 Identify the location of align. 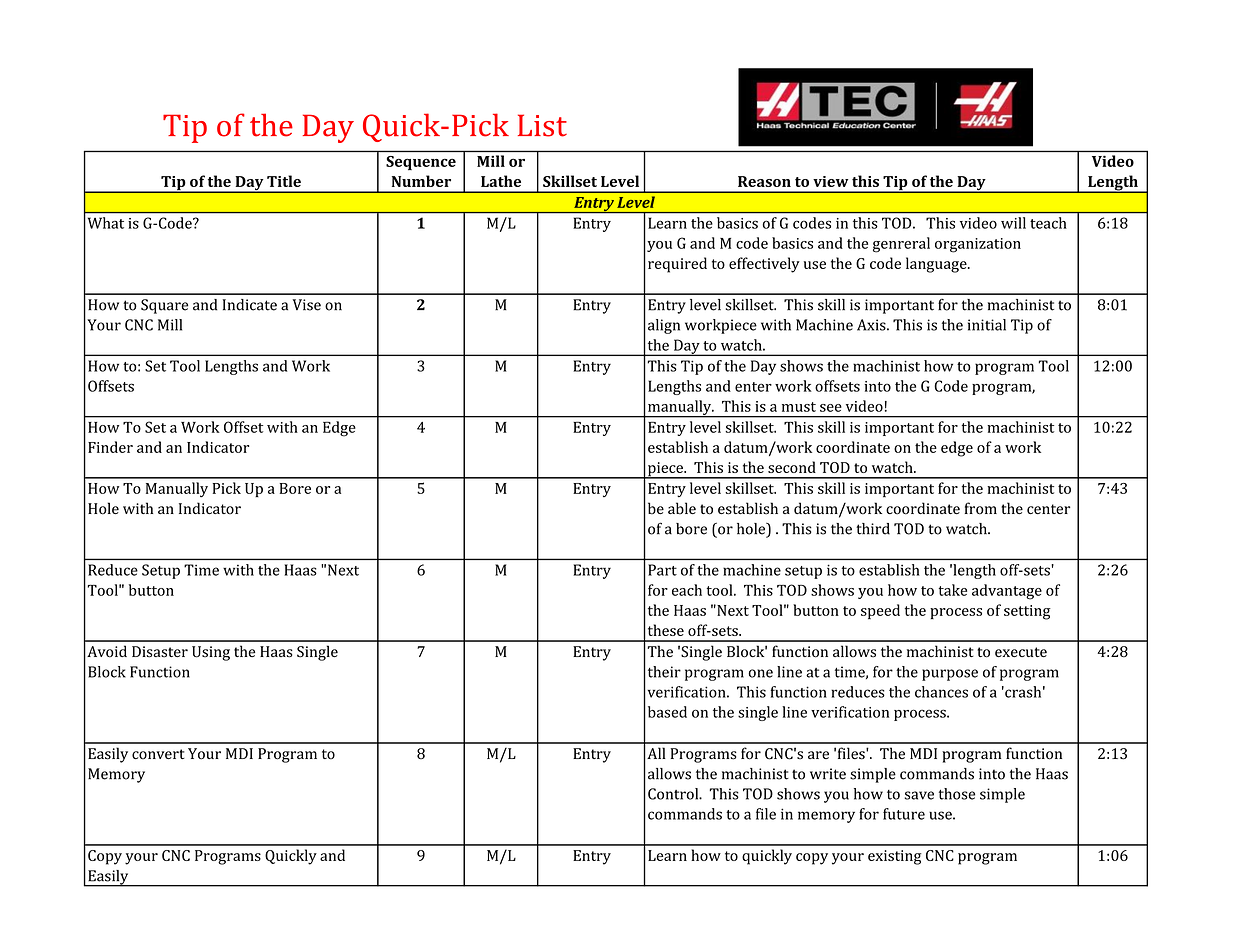
(664, 326).
